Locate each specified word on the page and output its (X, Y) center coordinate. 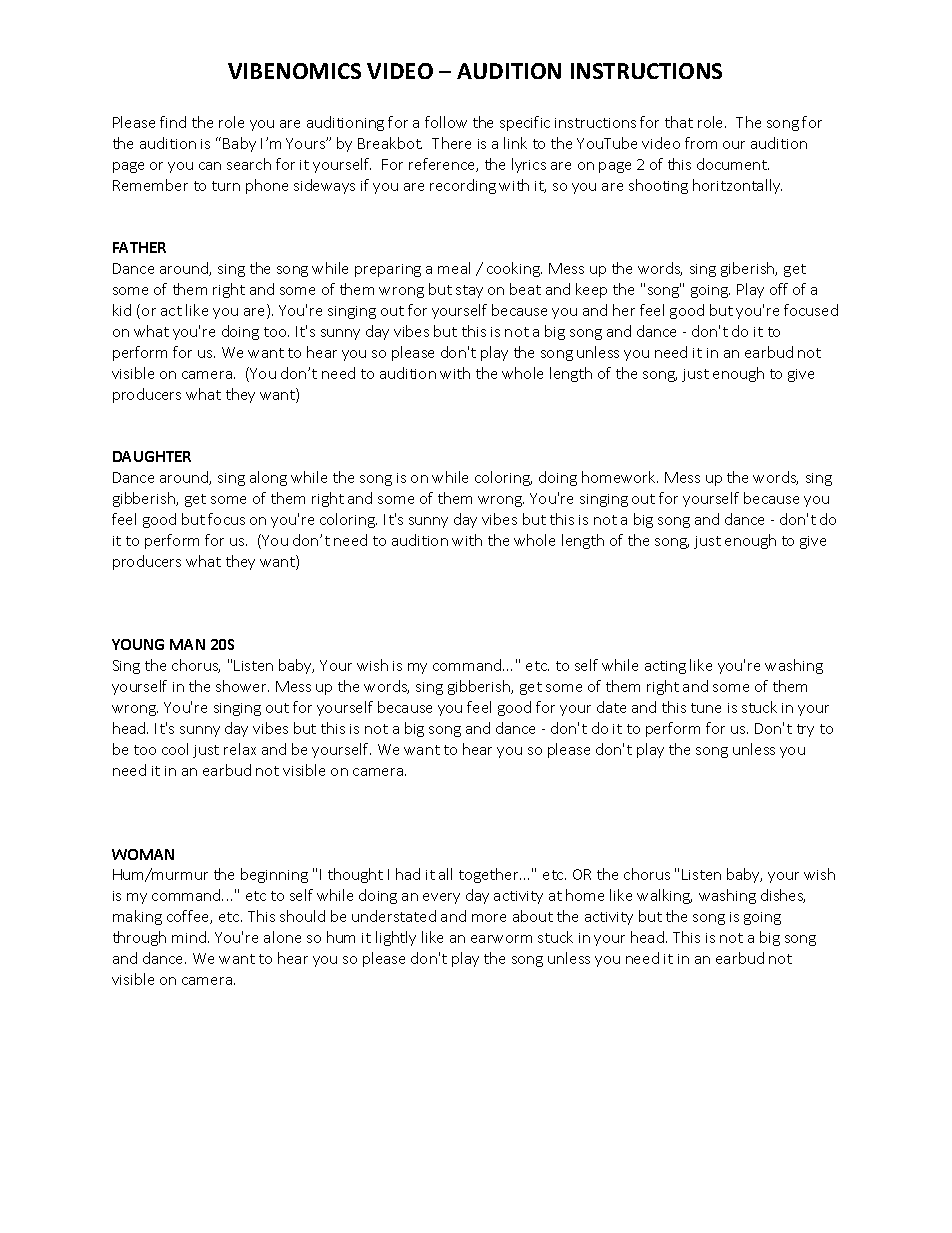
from (701, 143)
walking (664, 896)
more (489, 918)
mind (190, 937)
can (210, 166)
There (451, 143)
